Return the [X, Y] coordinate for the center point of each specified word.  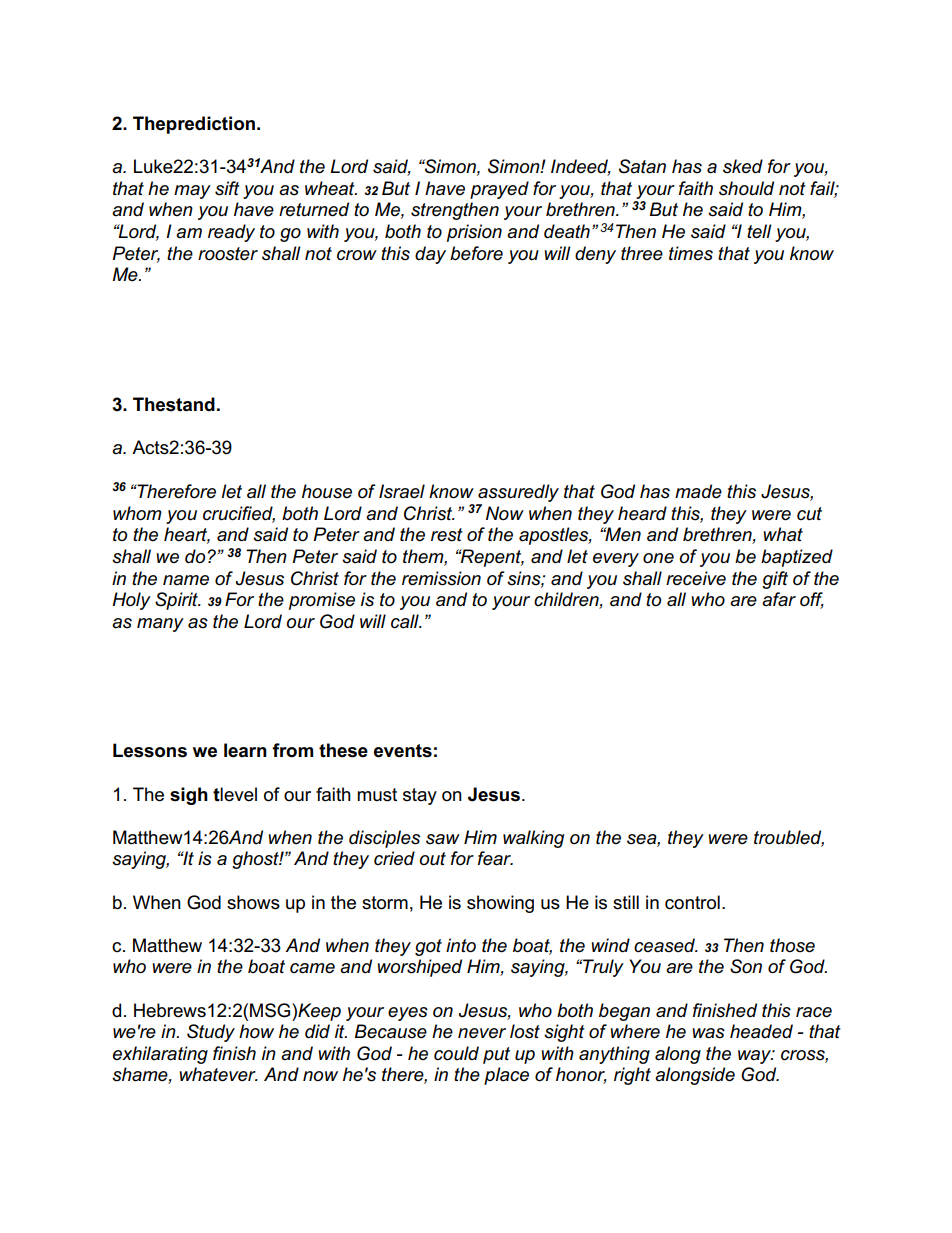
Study [211, 1033]
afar [779, 599]
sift [227, 188]
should [746, 188]
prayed [499, 190]
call [406, 621]
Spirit [177, 601]
